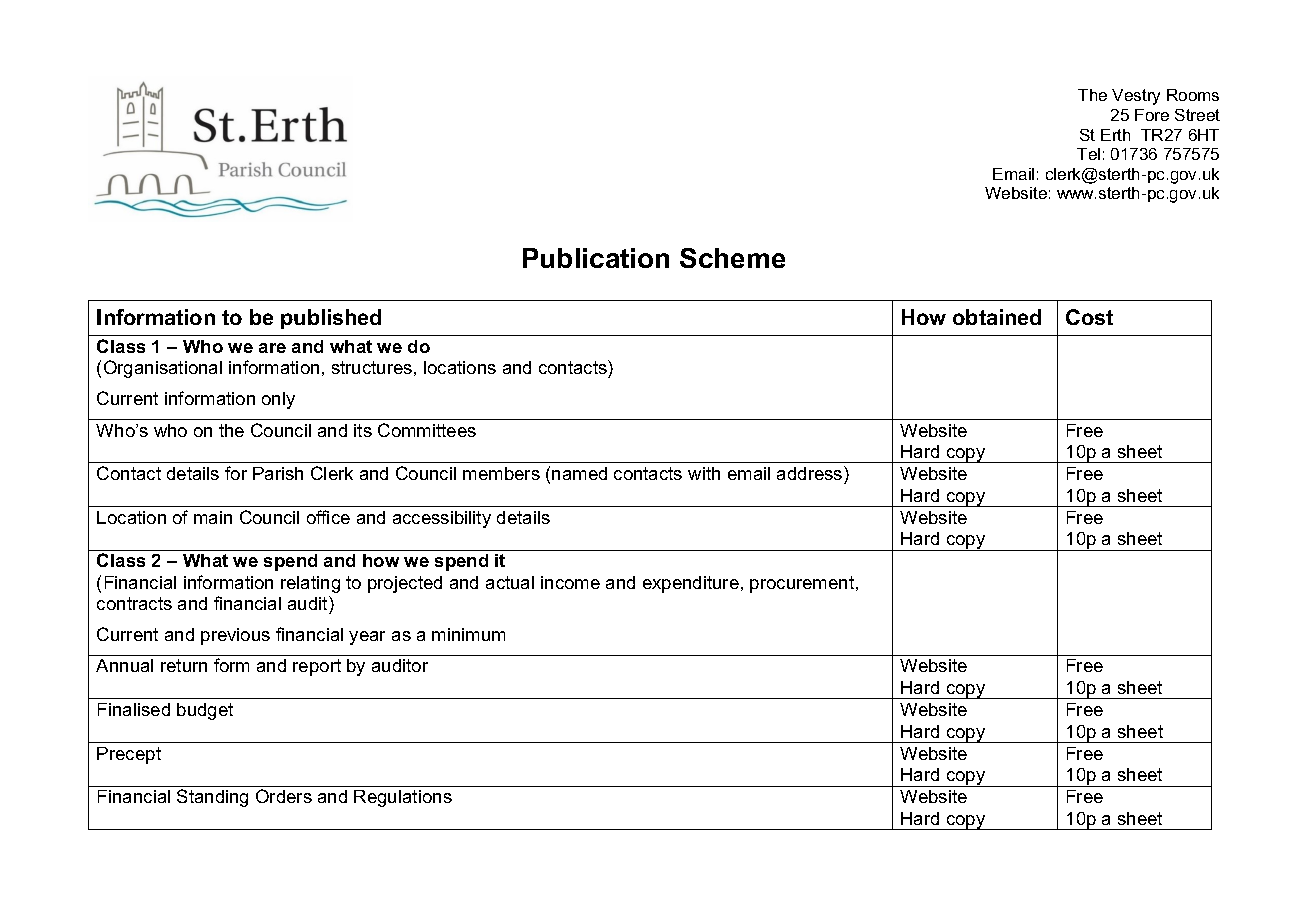 This screenshot has height=924, width=1308. Describe the element at coordinates (704, 473) in the screenshot. I see `with` at that location.
